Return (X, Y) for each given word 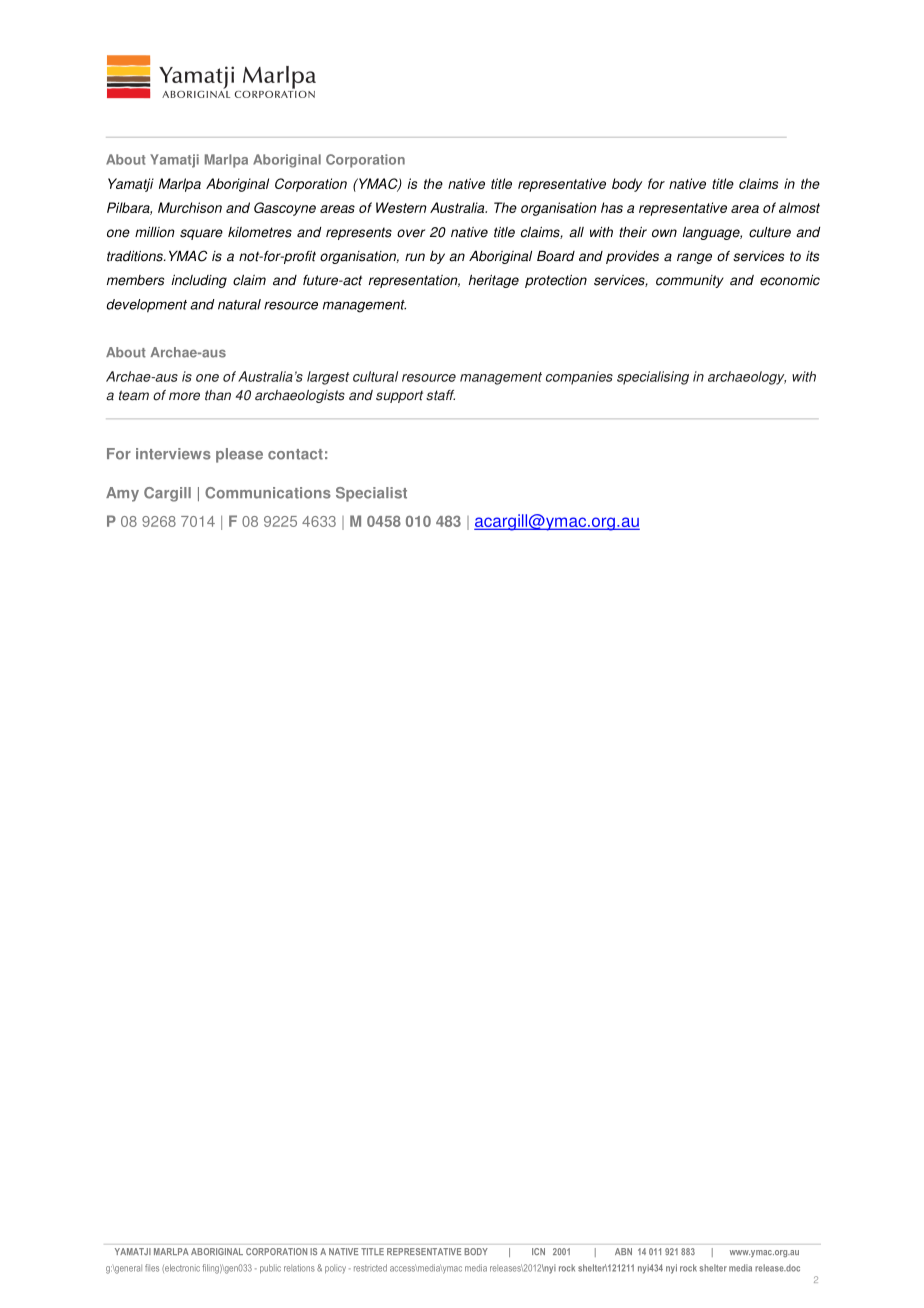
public (270, 1268)
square (201, 234)
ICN (538, 1251)
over (411, 233)
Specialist (371, 494)
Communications (268, 493)
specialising (653, 378)
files (152, 1268)
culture (770, 232)
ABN (623, 1251)
